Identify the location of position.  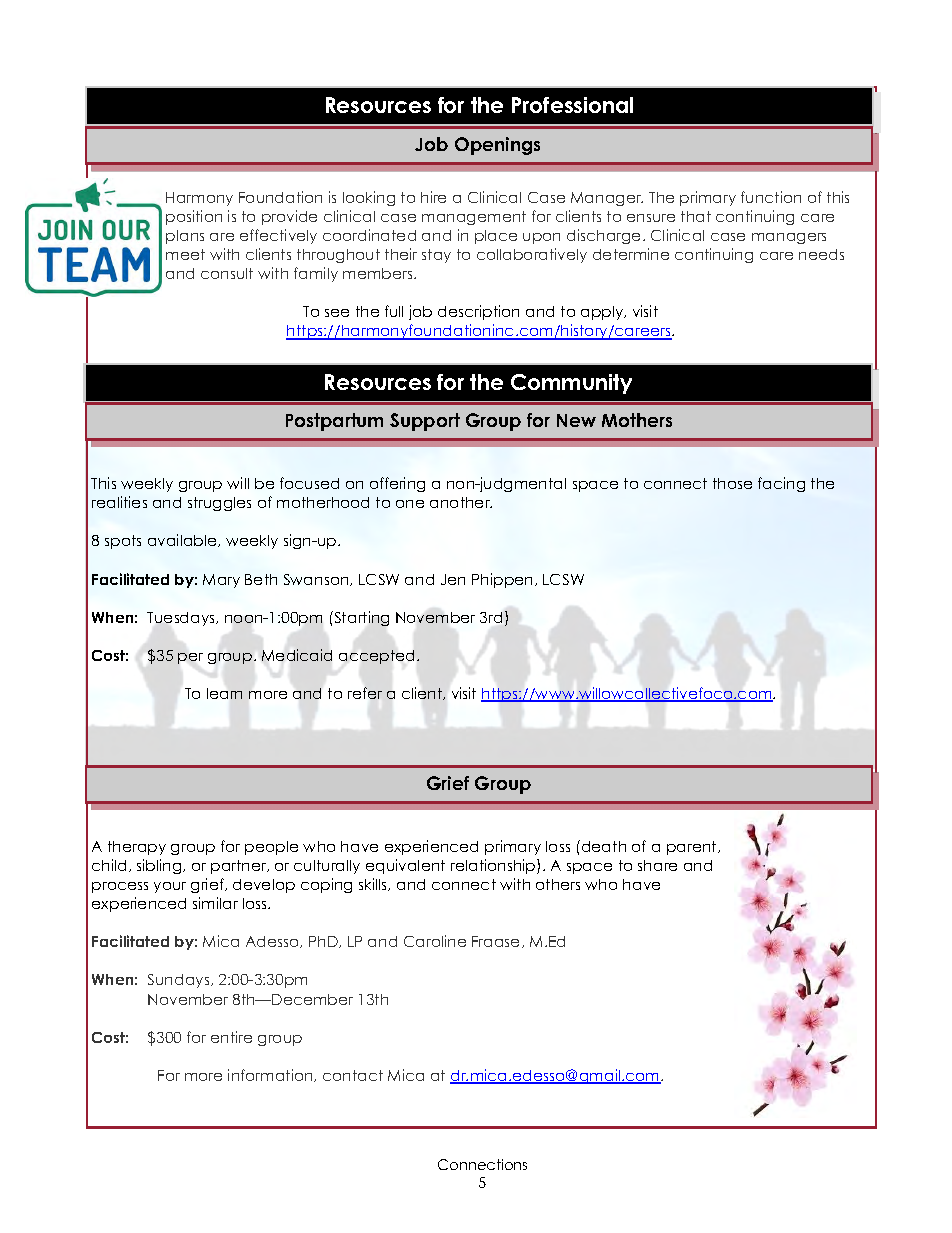
(194, 217).
